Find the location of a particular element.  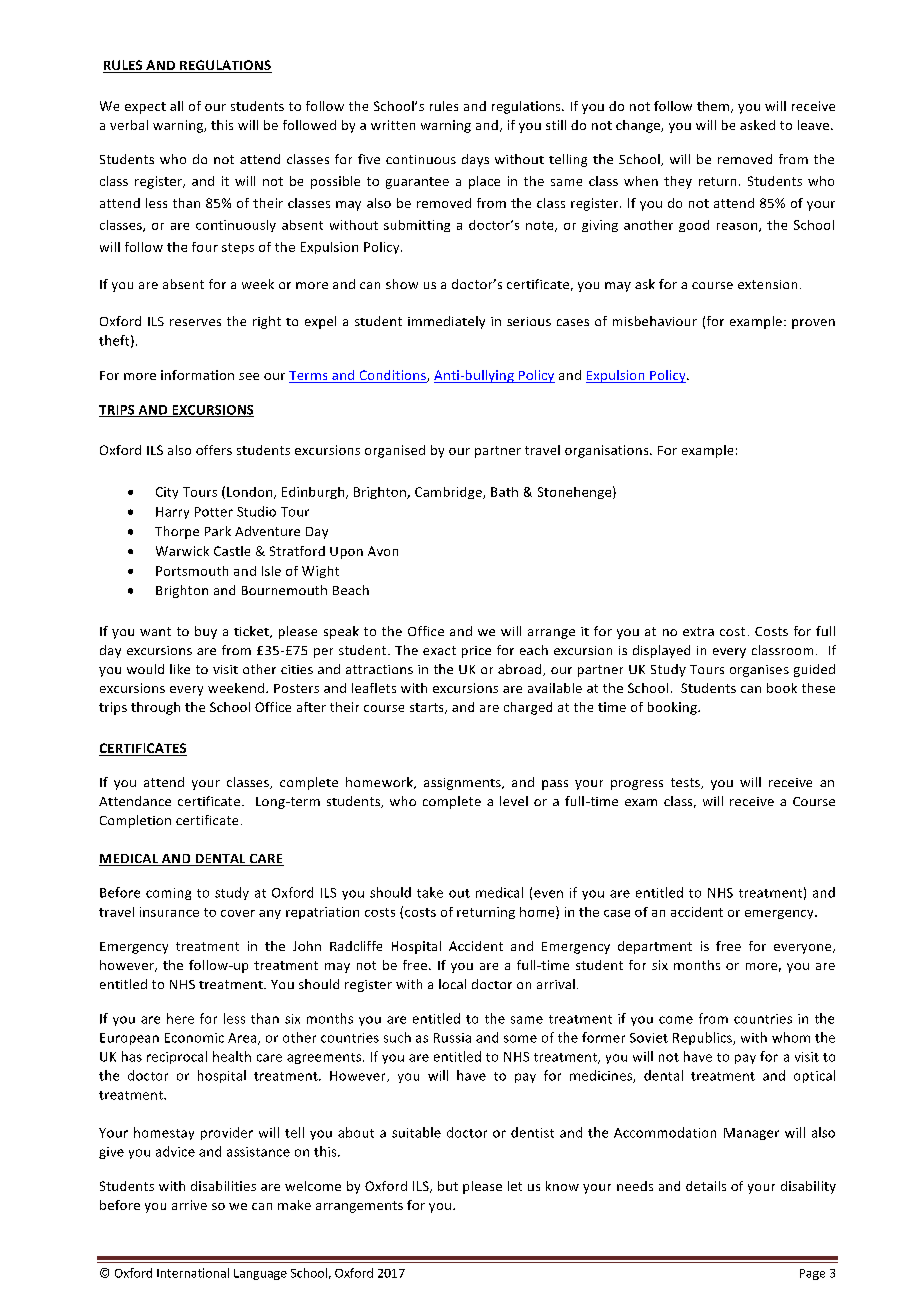

local is located at coordinates (452, 984).
